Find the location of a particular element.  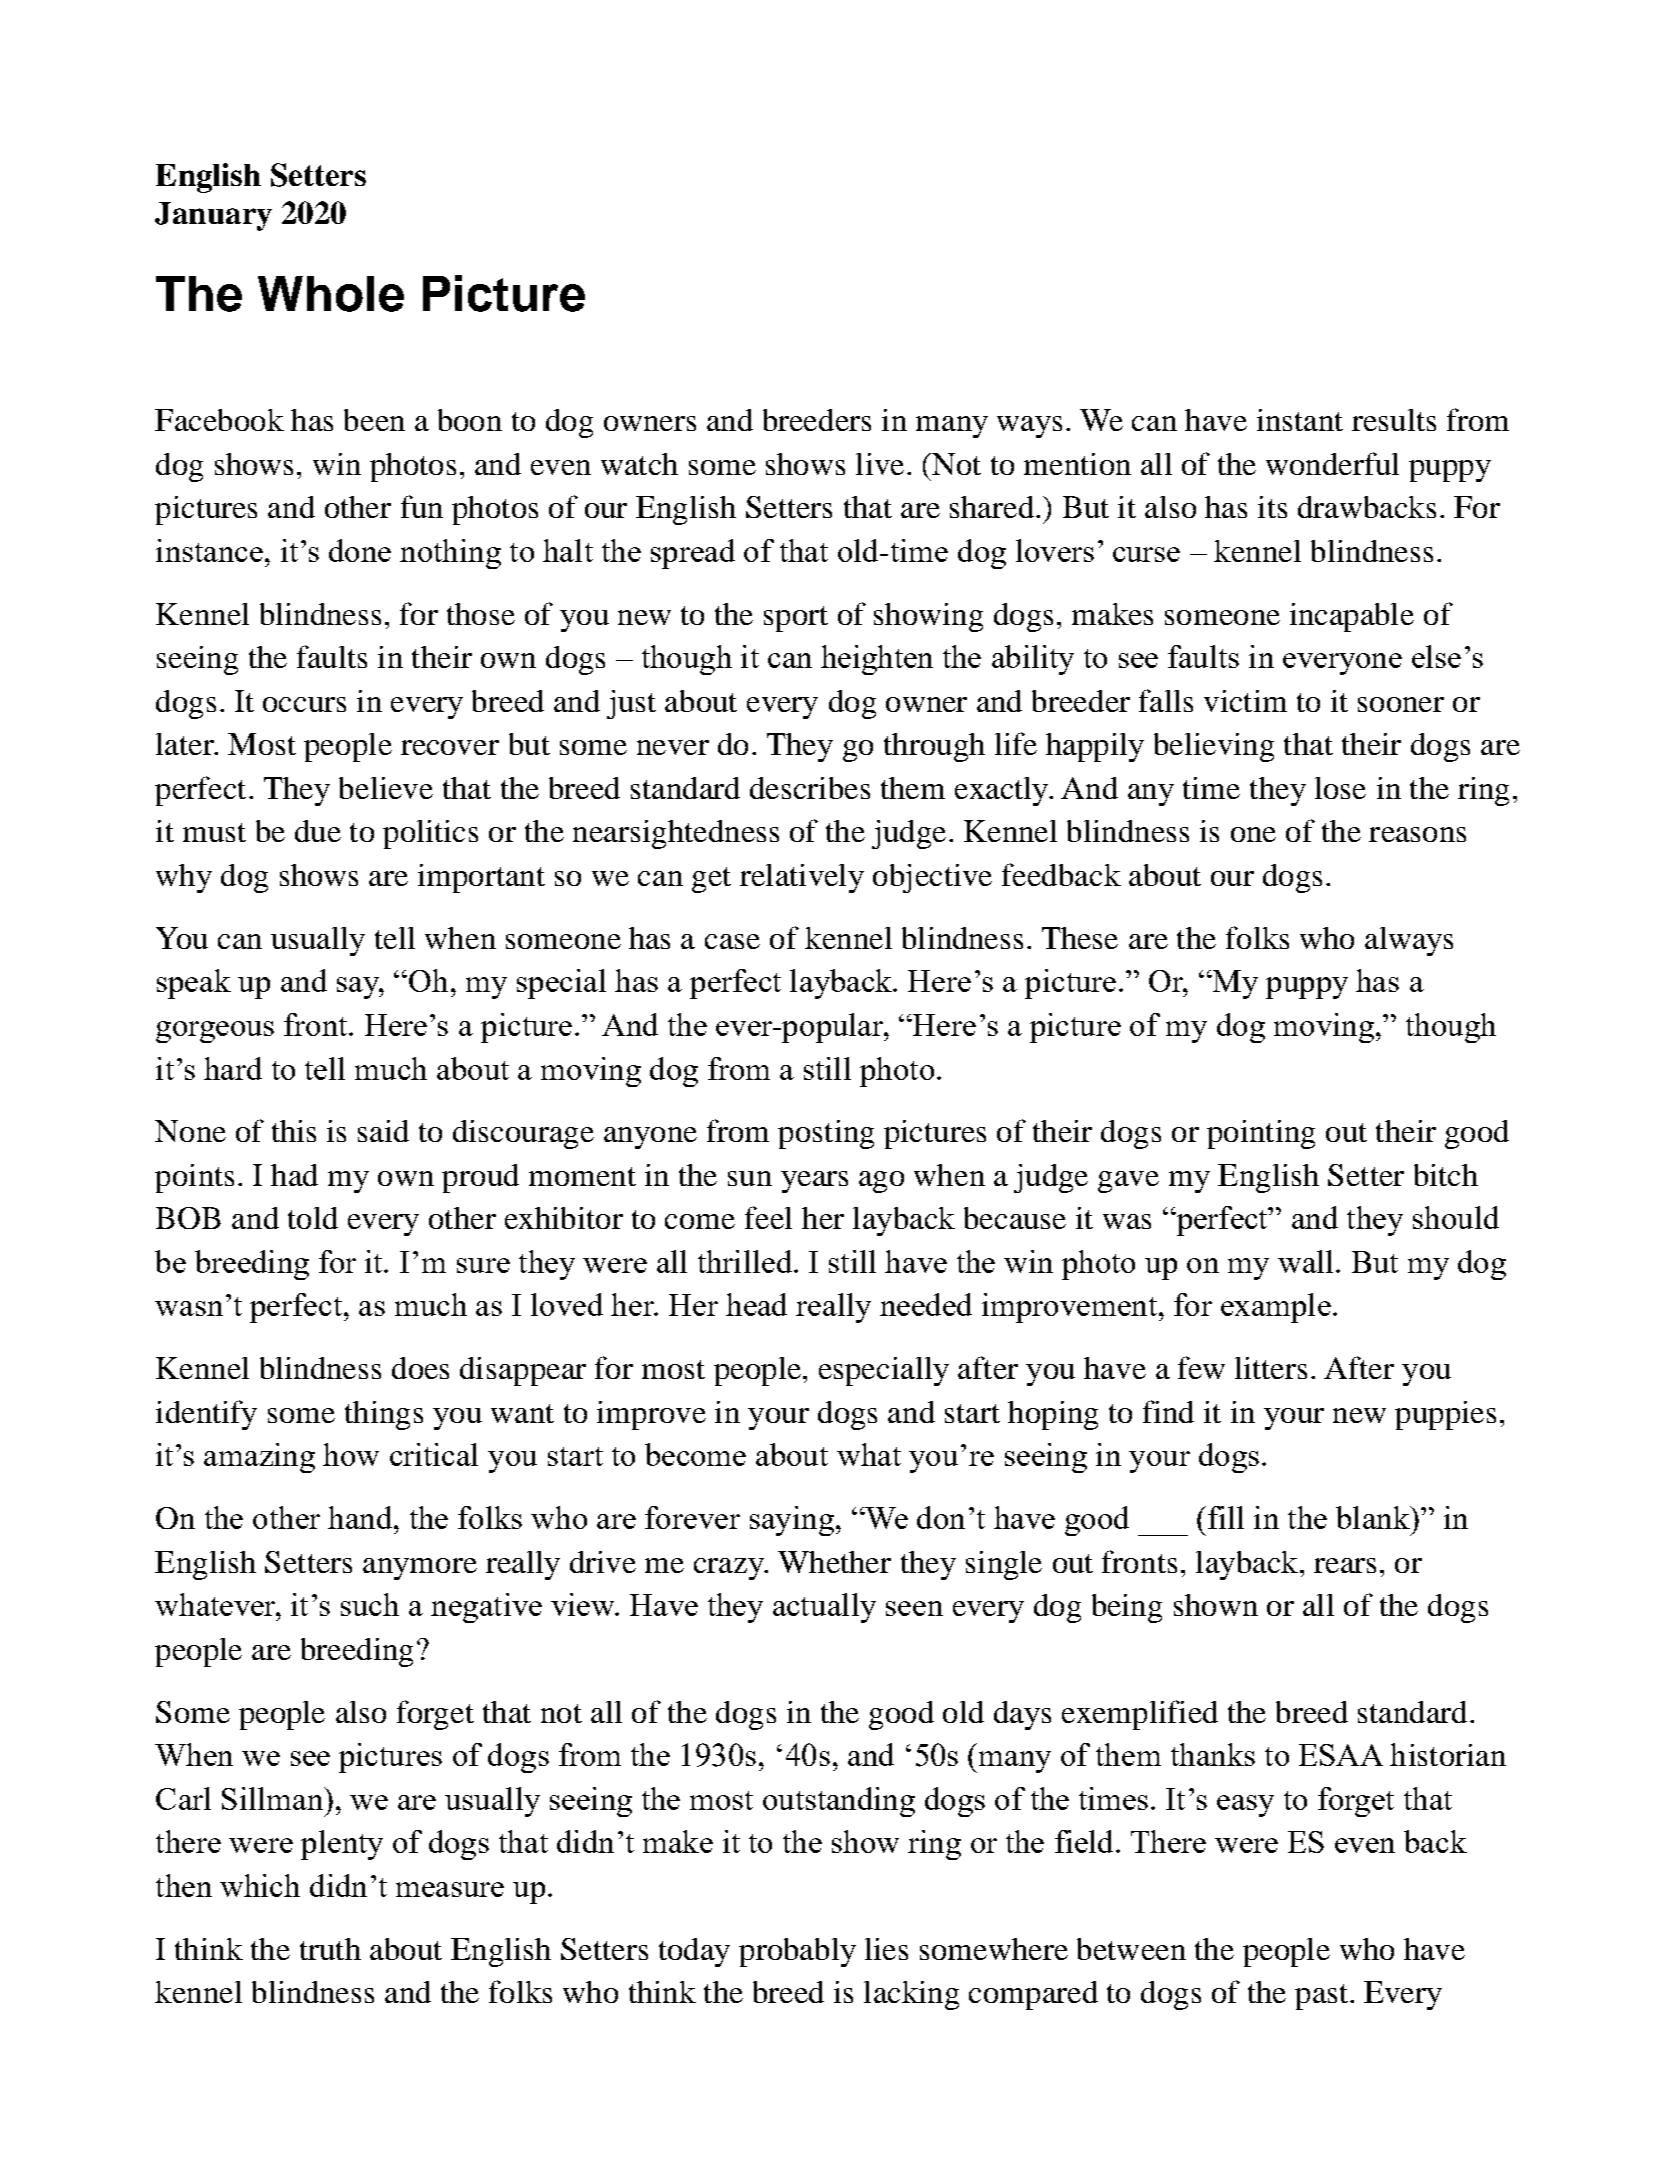

truth is located at coordinates (330, 1949).
